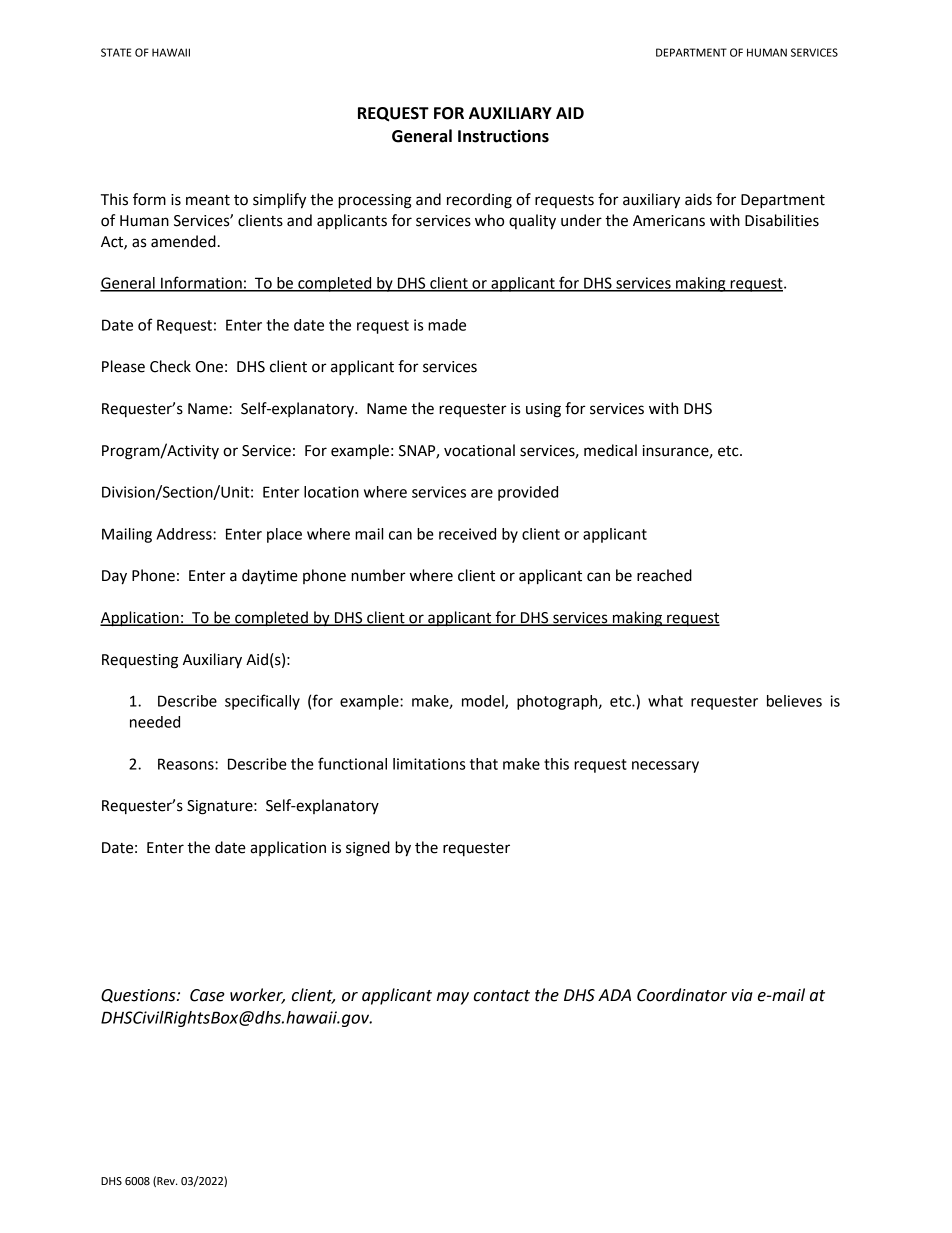  Describe the element at coordinates (116, 52) in the image. I see `STATE` at that location.
